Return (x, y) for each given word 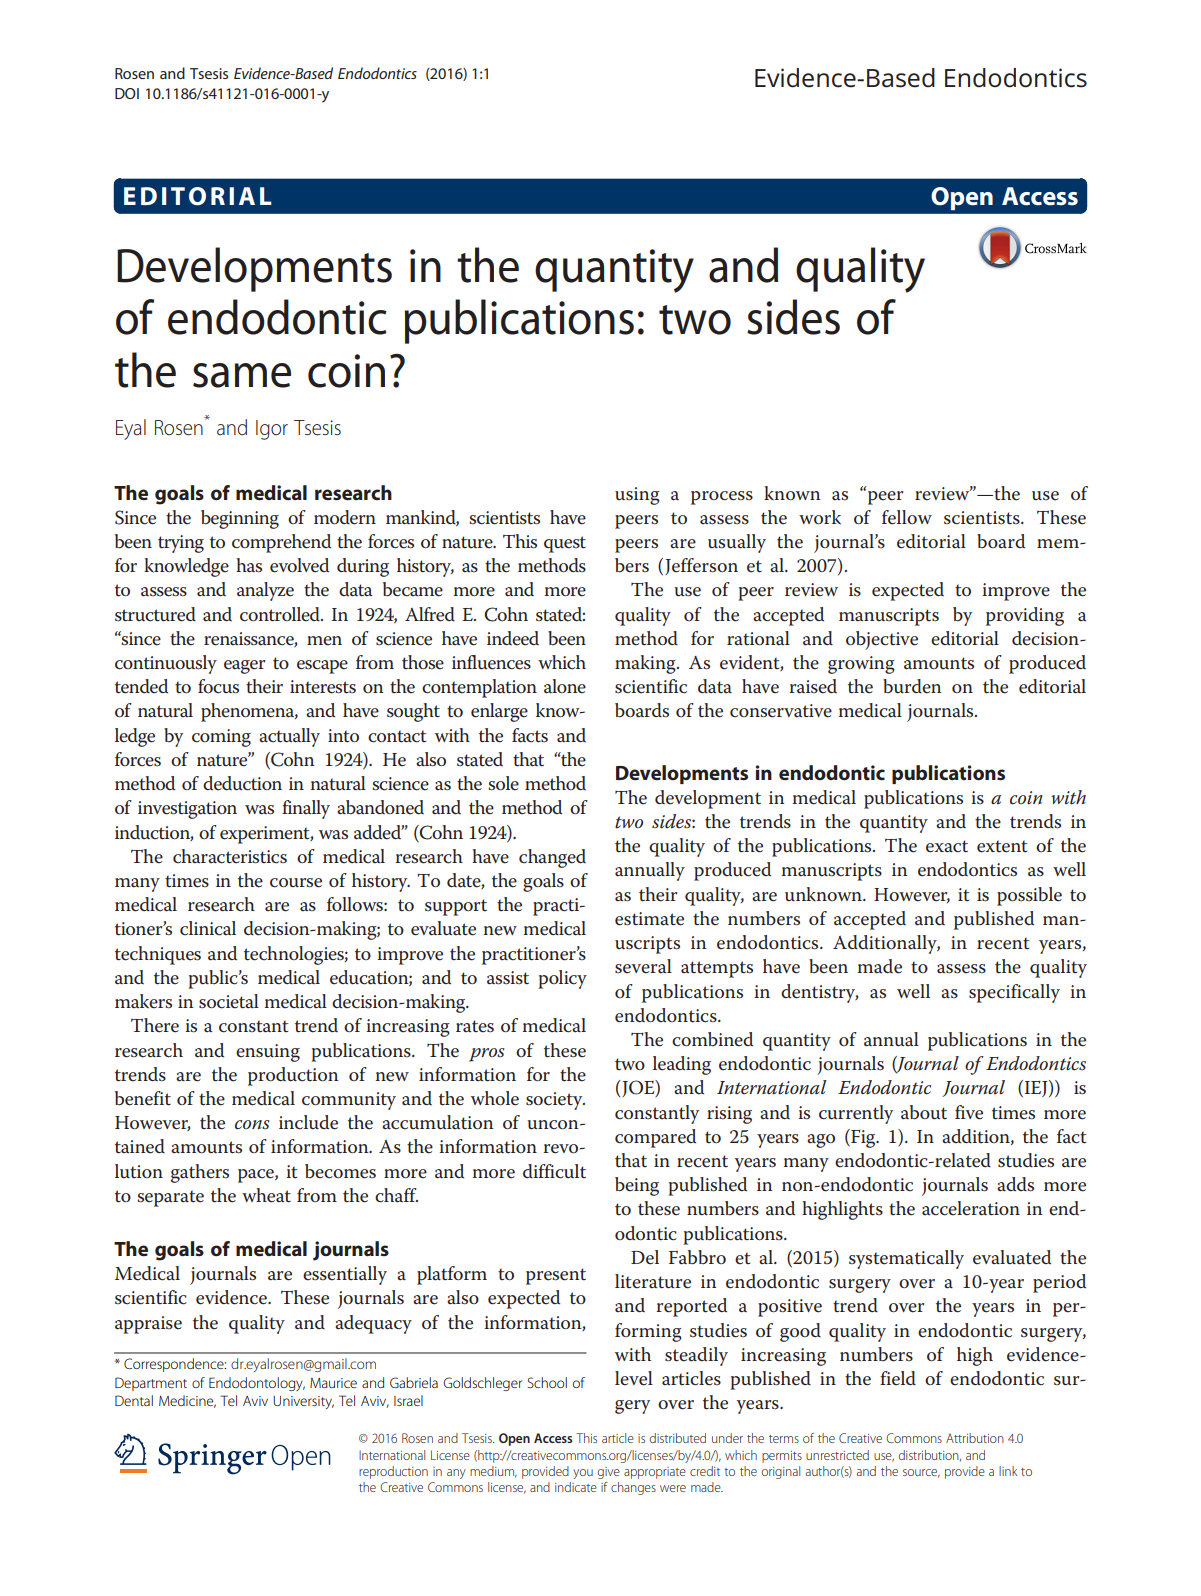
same (242, 375)
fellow (907, 517)
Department (151, 1384)
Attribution (975, 1438)
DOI (127, 93)
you (583, 1474)
